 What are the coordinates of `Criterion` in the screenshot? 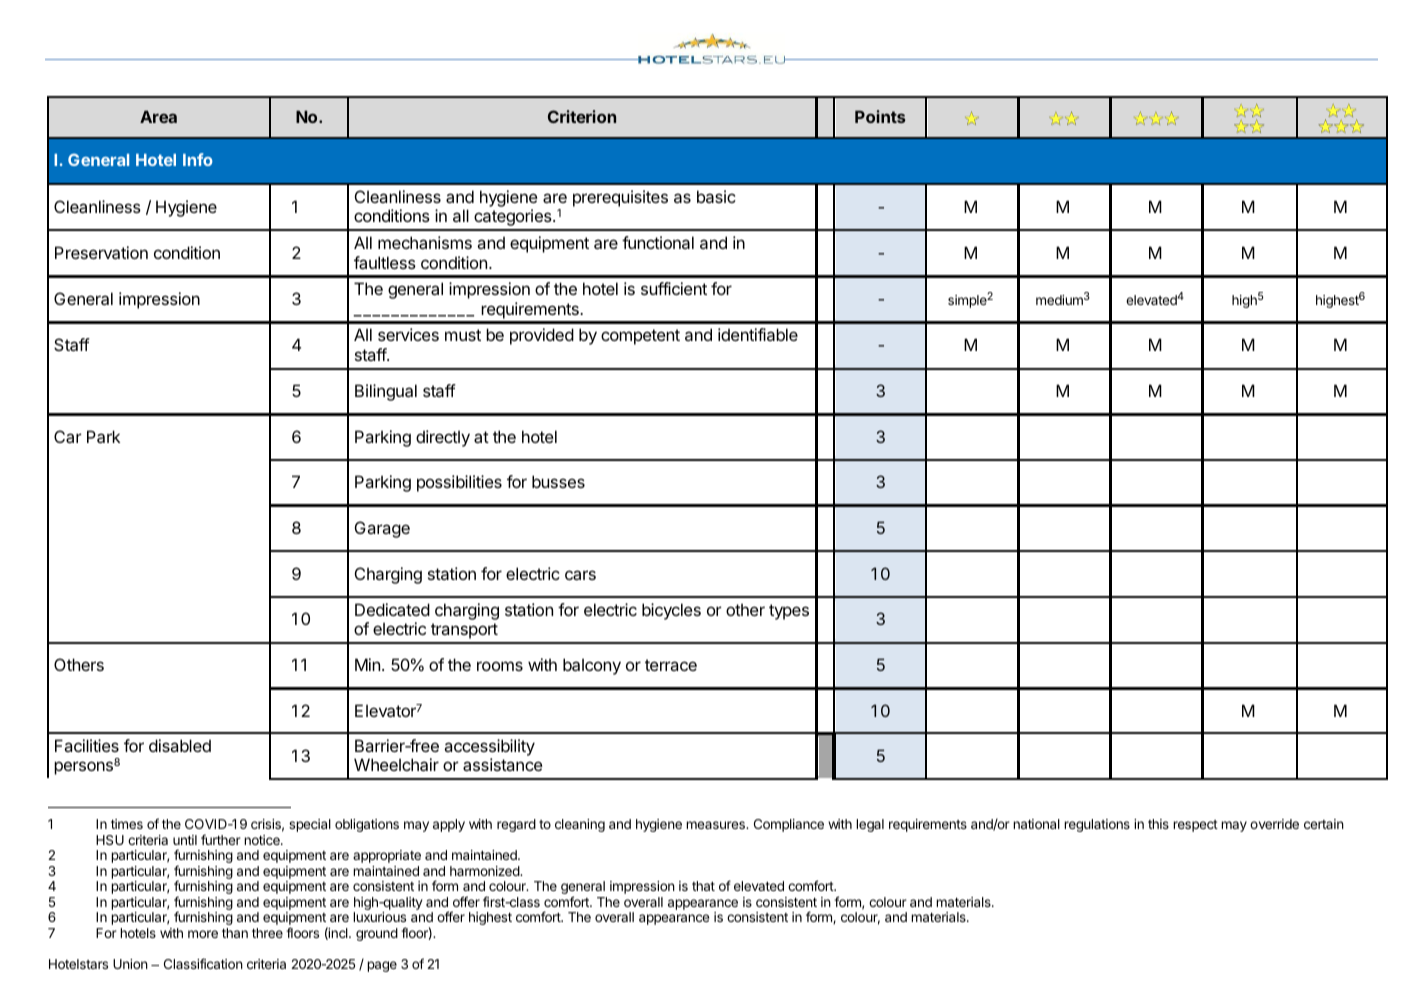 It's located at (582, 116).
